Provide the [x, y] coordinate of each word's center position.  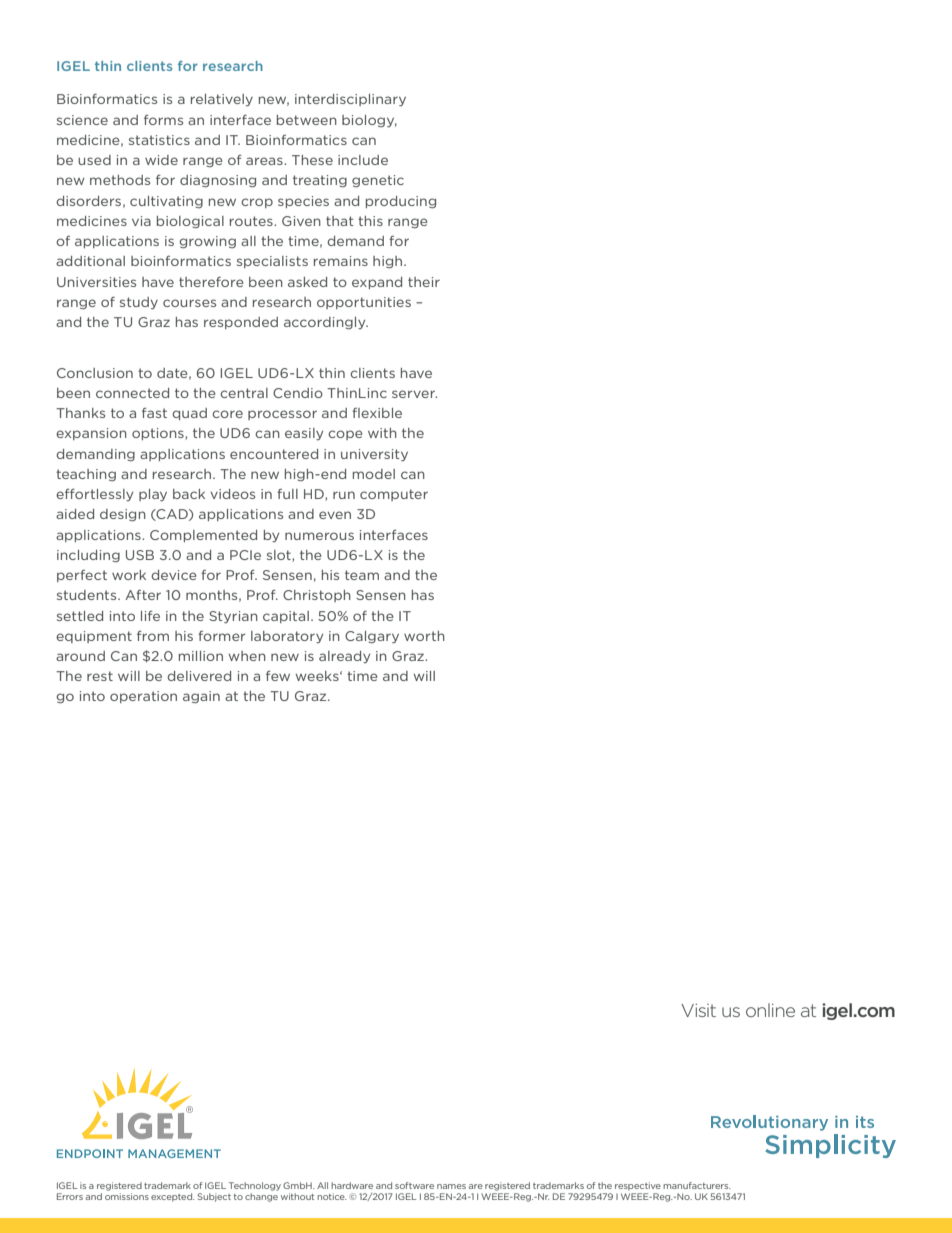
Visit [698, 1010]
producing [401, 202]
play [153, 495]
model [374, 474]
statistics [159, 140]
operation [143, 697]
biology [369, 121]
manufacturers [697, 1185]
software [414, 1185]
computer [394, 495]
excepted [173, 1197]
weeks [318, 676]
